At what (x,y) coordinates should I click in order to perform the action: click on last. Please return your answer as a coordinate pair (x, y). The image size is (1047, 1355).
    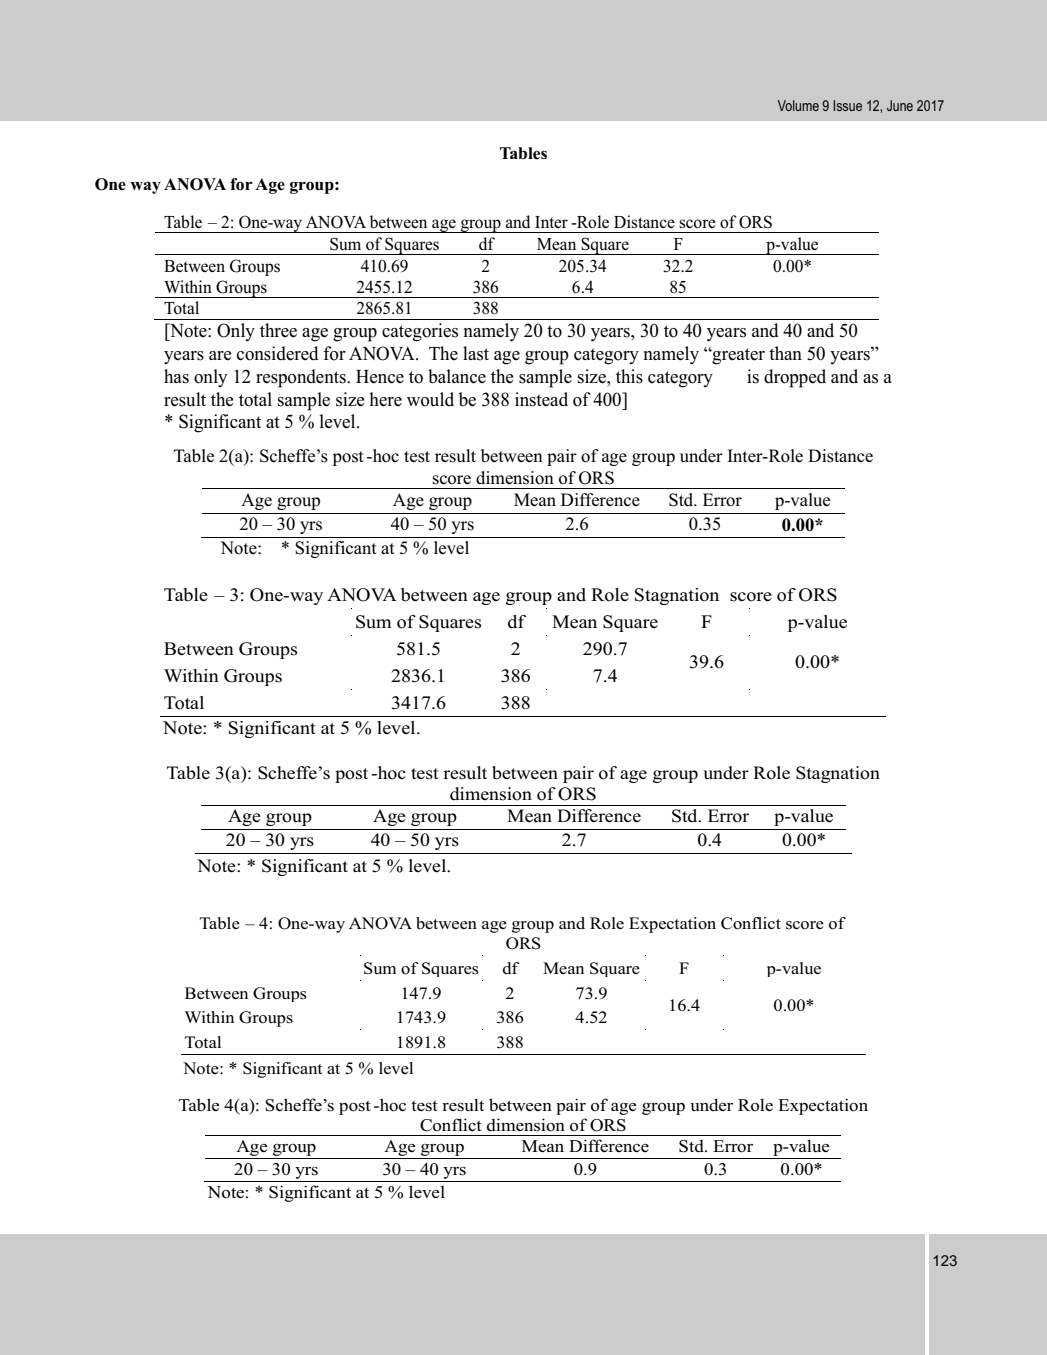
    Looking at the image, I should click on (476, 353).
